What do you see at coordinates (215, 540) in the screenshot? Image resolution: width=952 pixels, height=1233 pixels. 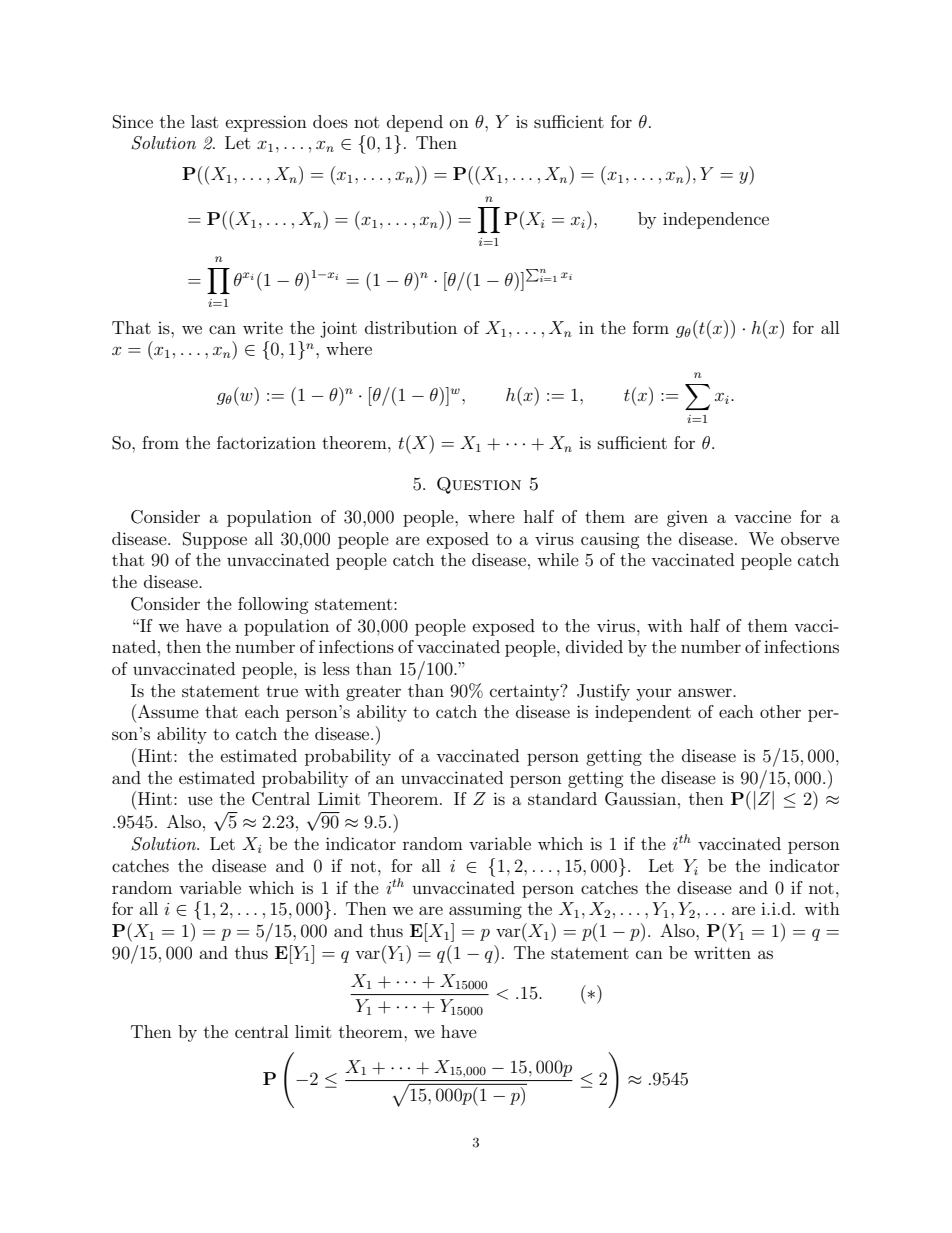 I see `Suppose` at bounding box center [215, 540].
